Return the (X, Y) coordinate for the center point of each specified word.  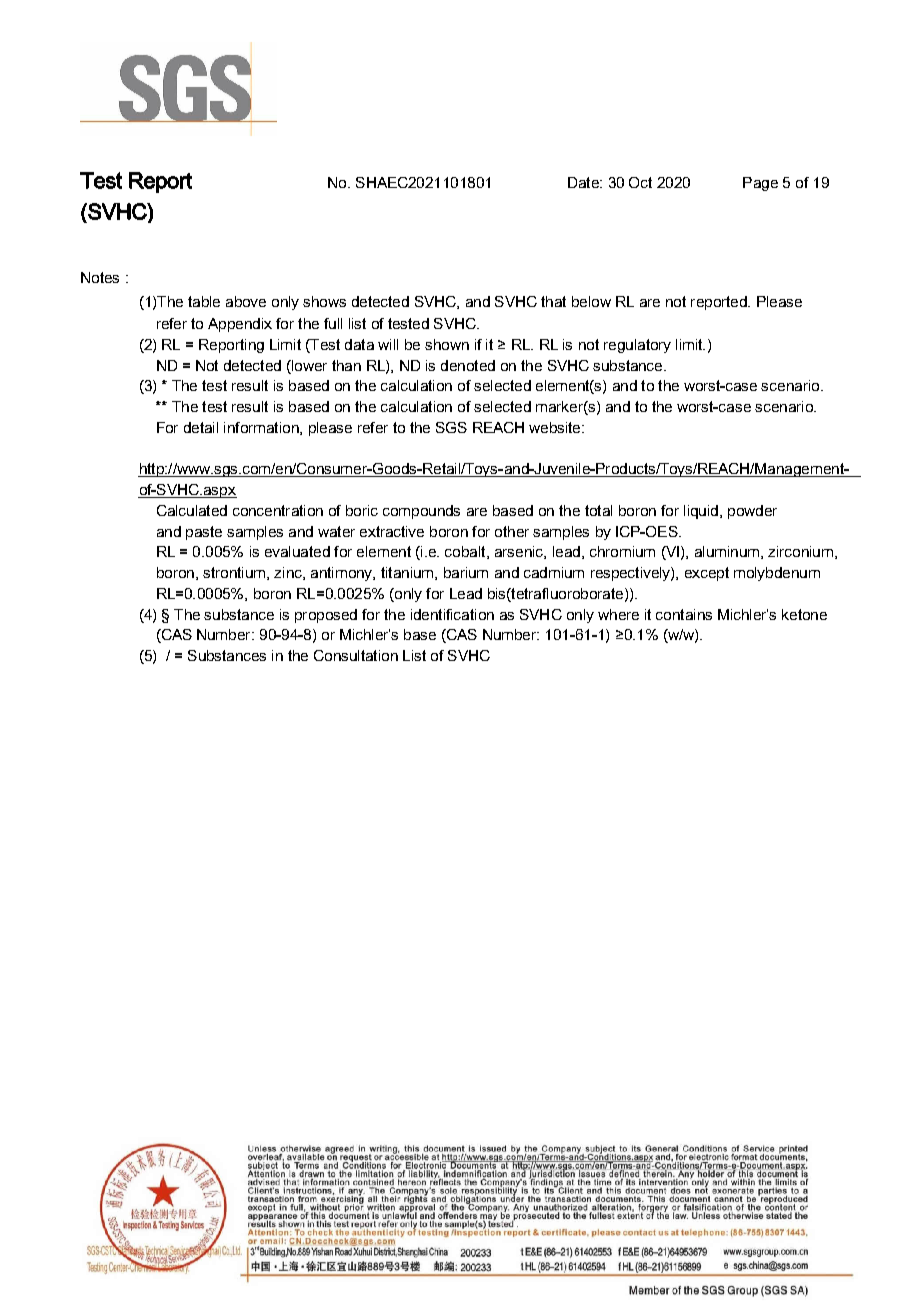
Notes (100, 277)
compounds (421, 512)
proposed (326, 616)
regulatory (637, 346)
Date (584, 182)
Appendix (240, 325)
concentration (278, 510)
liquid (701, 512)
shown (447, 344)
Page (760, 184)
